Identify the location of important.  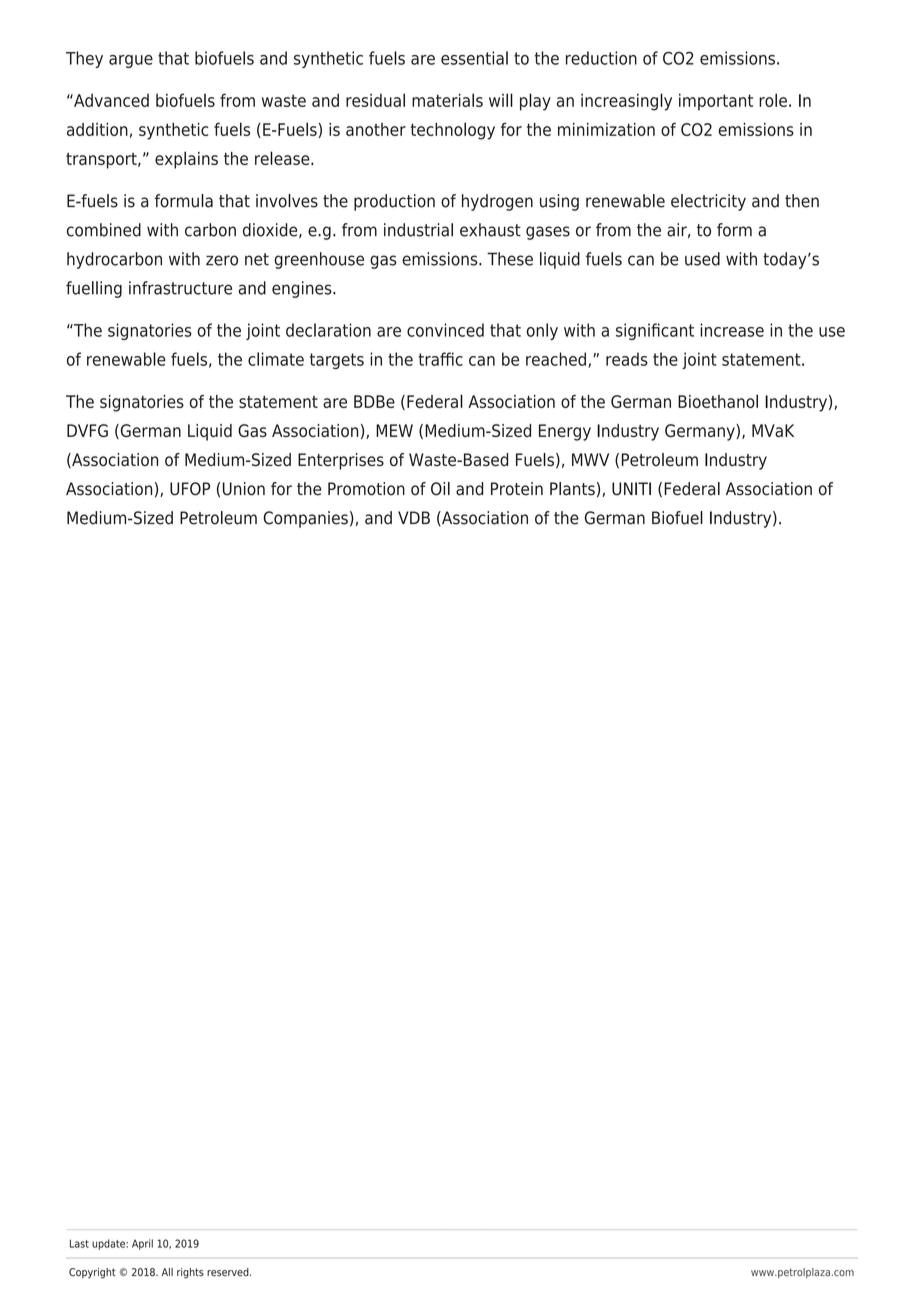
(716, 102).
